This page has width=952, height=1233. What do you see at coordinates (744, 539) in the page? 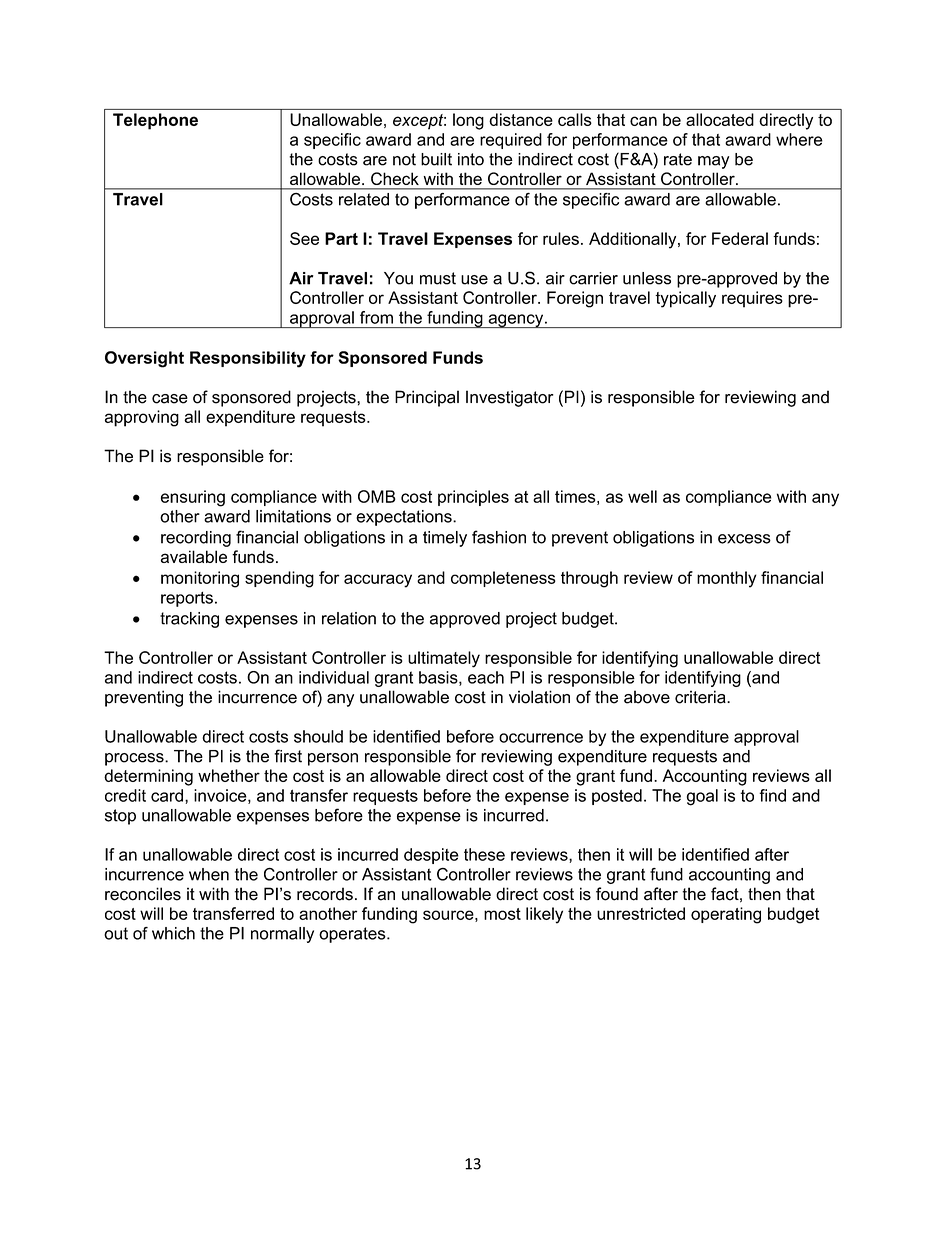
I see `excess` at bounding box center [744, 539].
